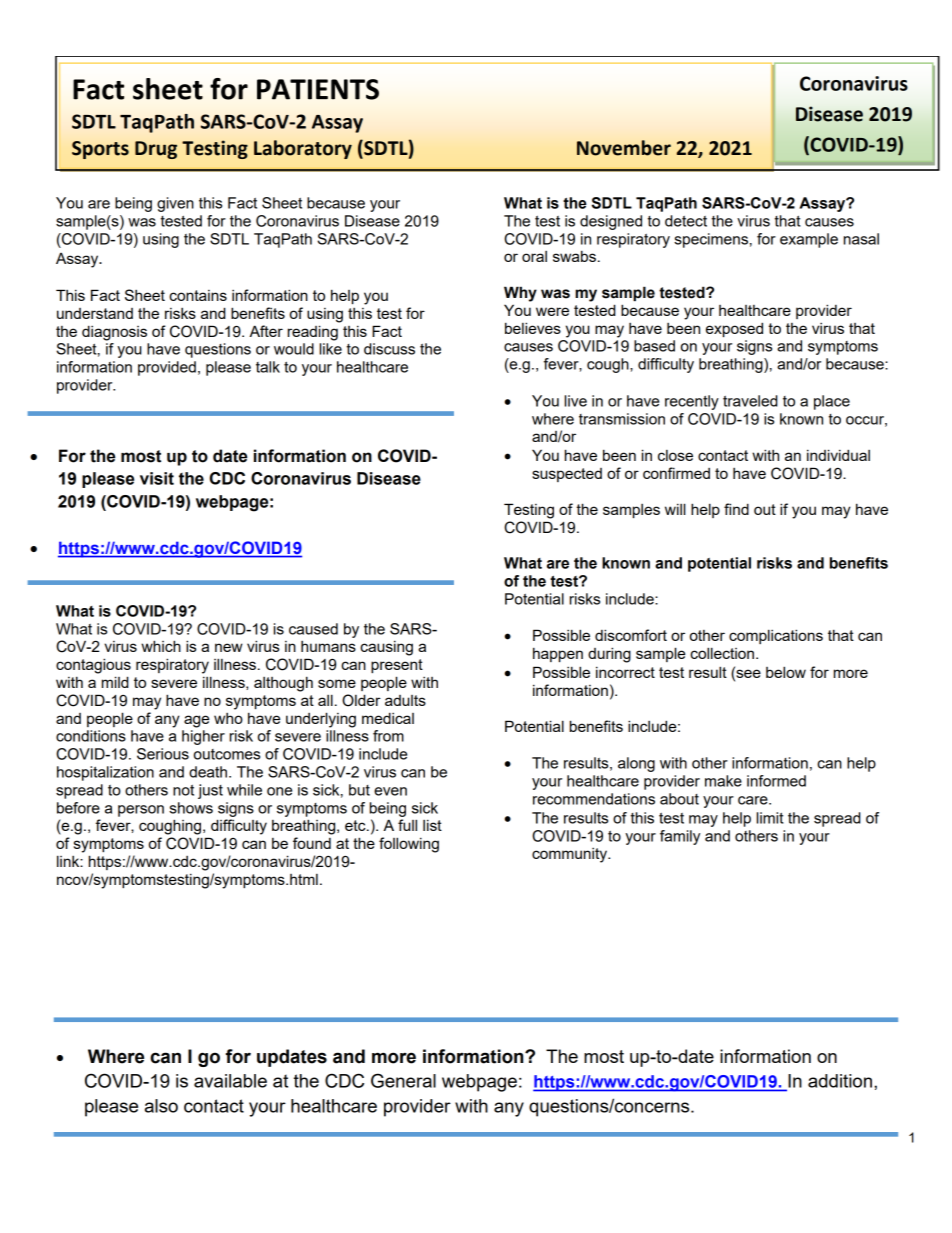 The width and height of the image is (952, 1233). What do you see at coordinates (156, 150) in the image?
I see `Drug` at bounding box center [156, 150].
